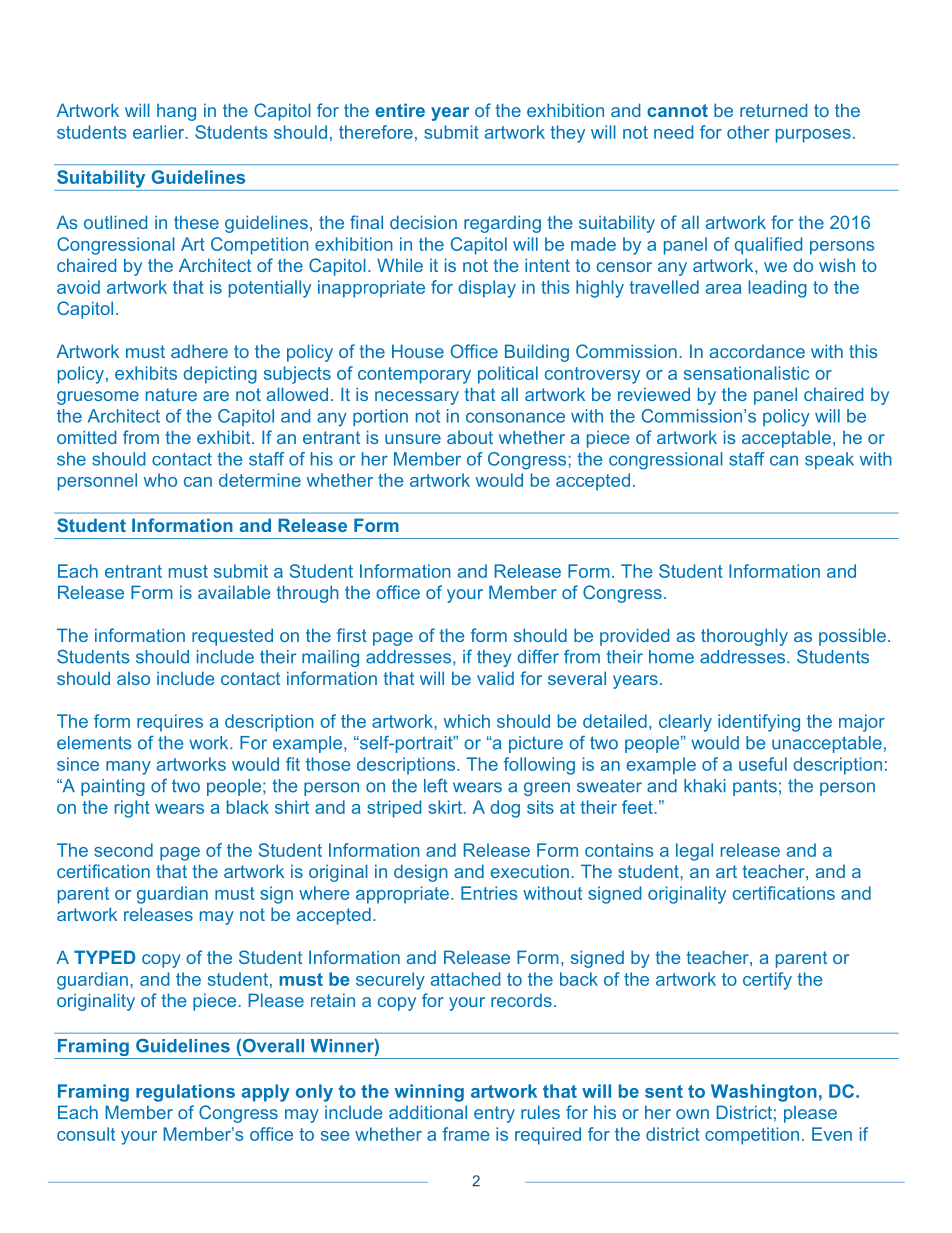  I want to click on entry, so click(494, 1114).
